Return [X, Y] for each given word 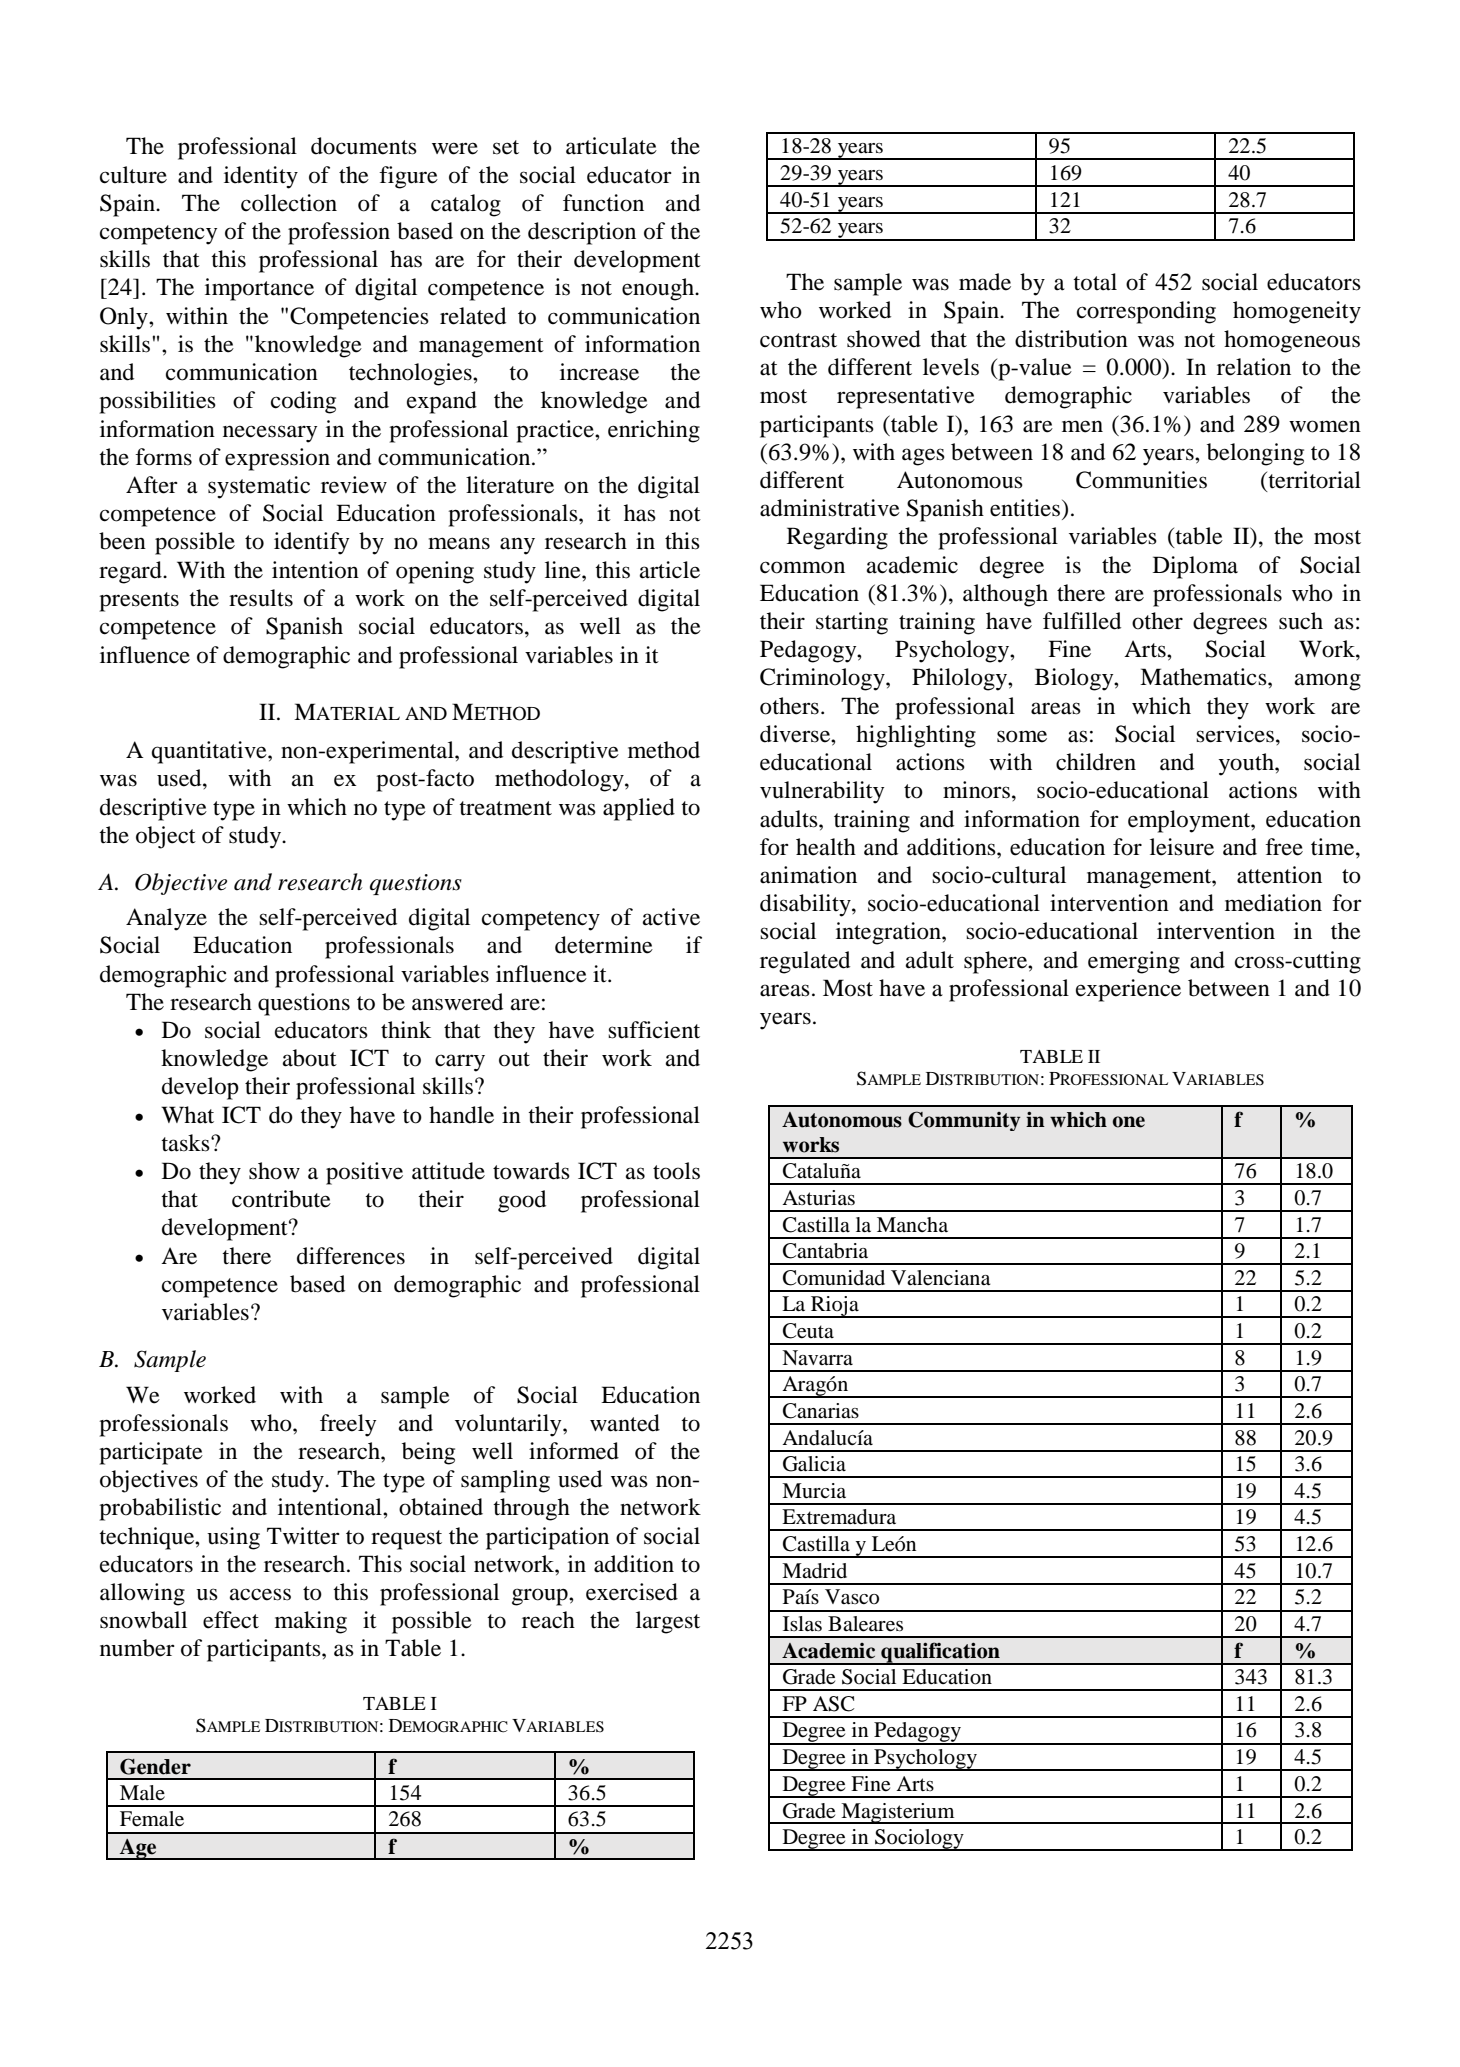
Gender [155, 1766]
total [1095, 282]
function [603, 203]
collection [289, 203]
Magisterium [898, 1813]
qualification [940, 1653]
